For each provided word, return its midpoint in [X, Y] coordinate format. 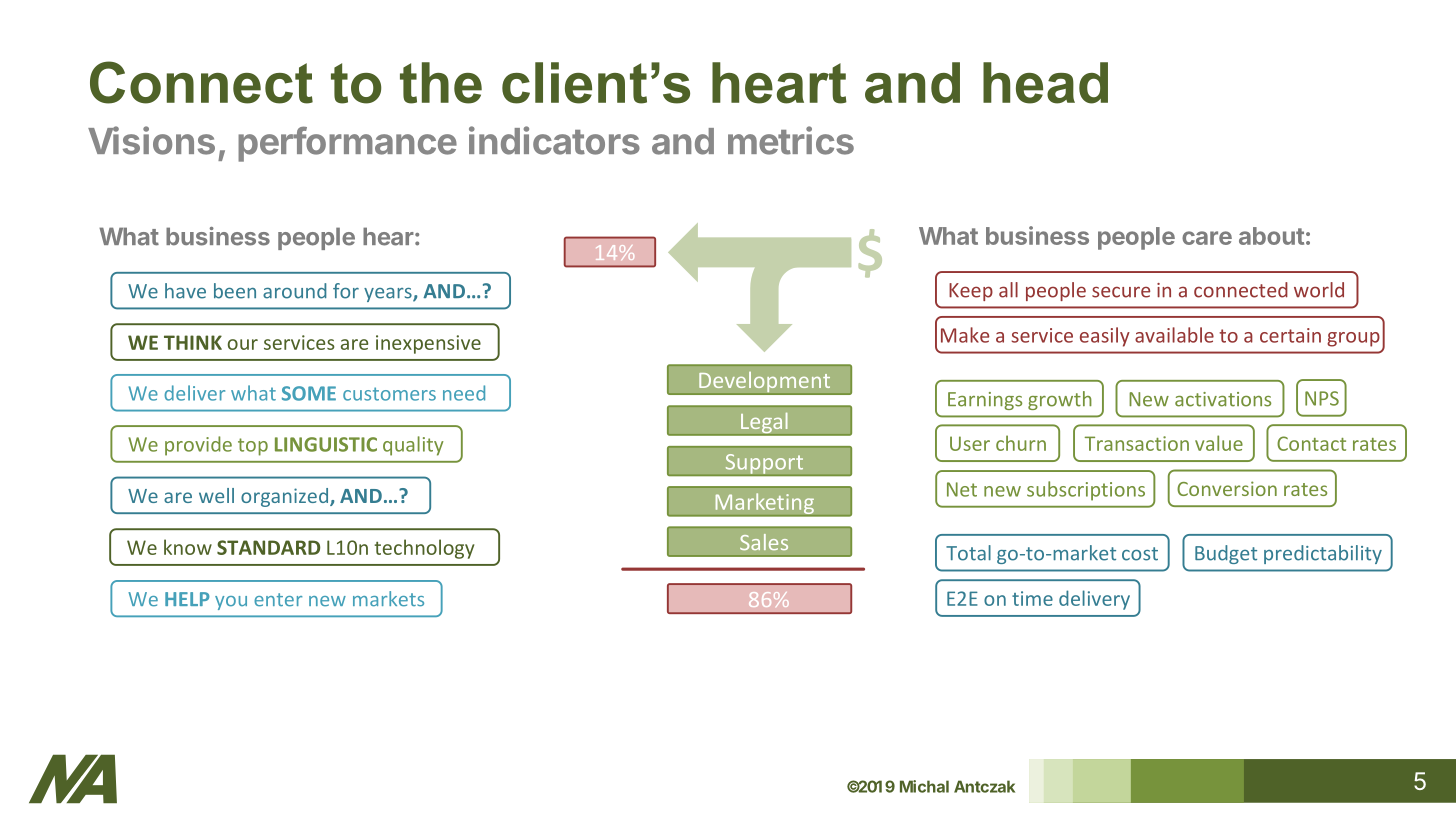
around [295, 291]
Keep [971, 292]
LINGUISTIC [326, 444]
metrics [791, 140]
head [1045, 83]
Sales [764, 542]
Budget [1226, 554]
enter [278, 600]
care [1207, 238]
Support [764, 465]
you [231, 603]
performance [347, 144]
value [1219, 443]
